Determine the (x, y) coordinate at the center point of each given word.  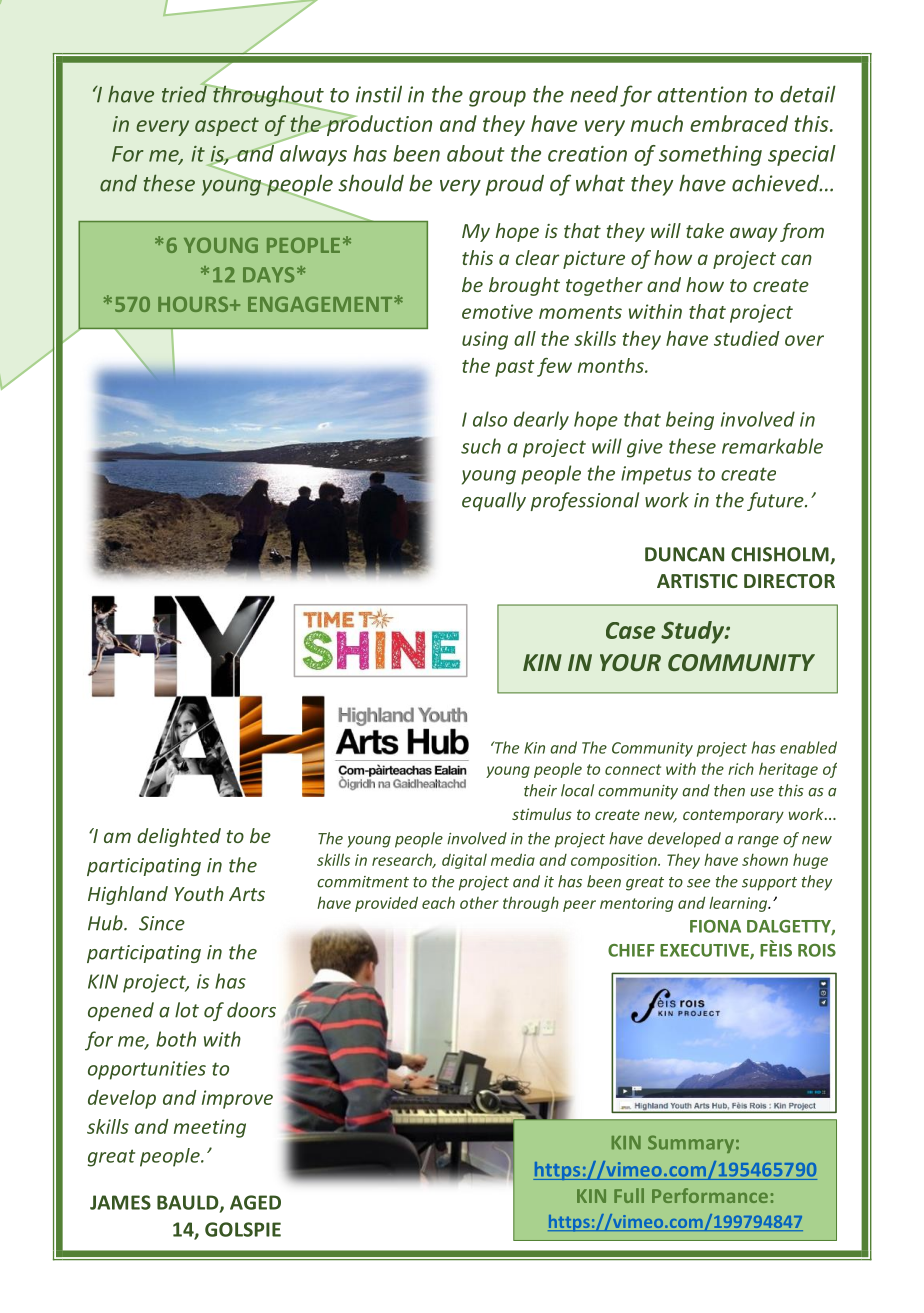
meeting (210, 1128)
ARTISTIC (697, 581)
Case (630, 630)
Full (629, 1195)
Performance (710, 1195)
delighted (179, 837)
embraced (739, 123)
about (476, 153)
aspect (227, 126)
